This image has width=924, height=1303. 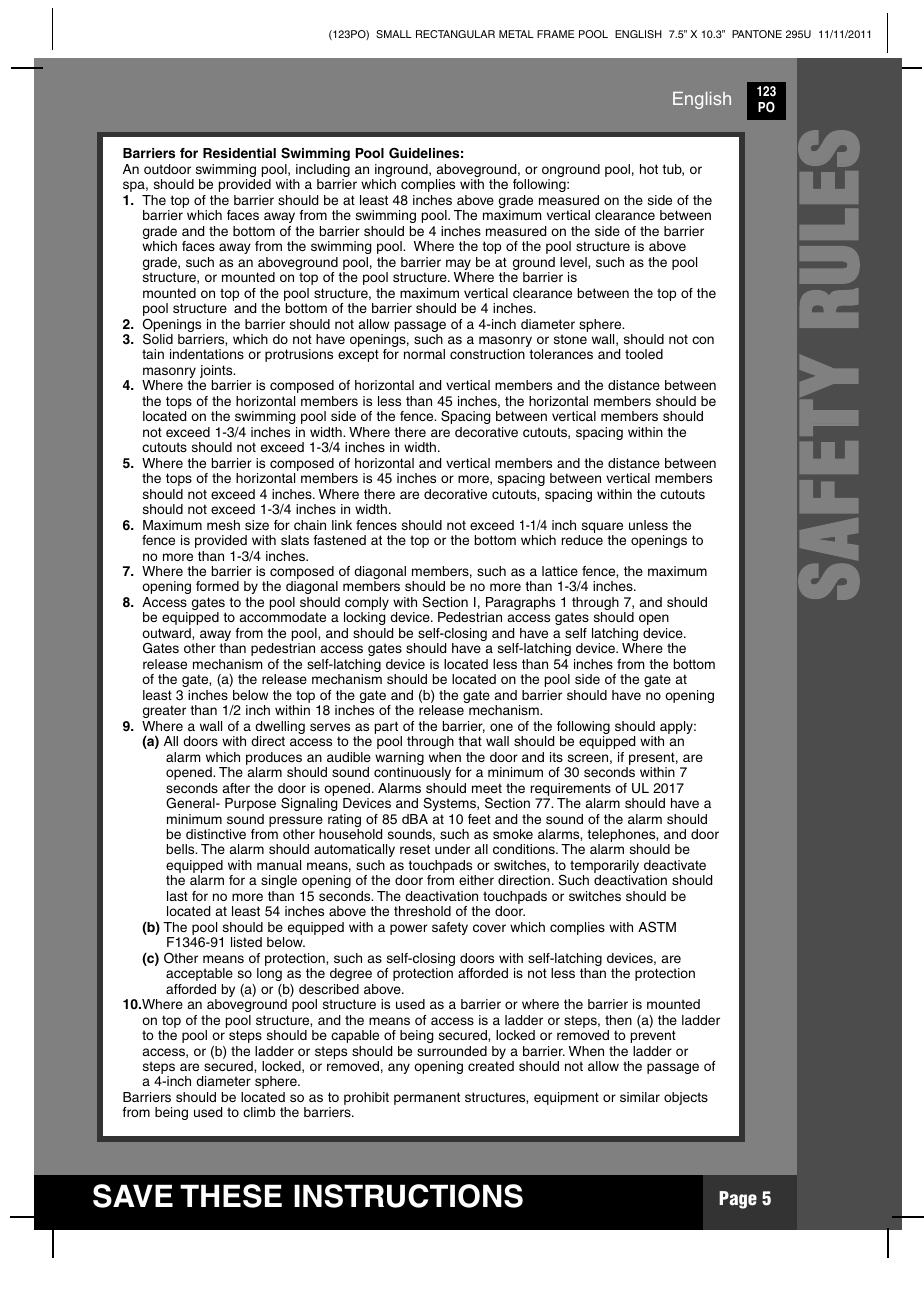 I want to click on formed, so click(x=217, y=586).
